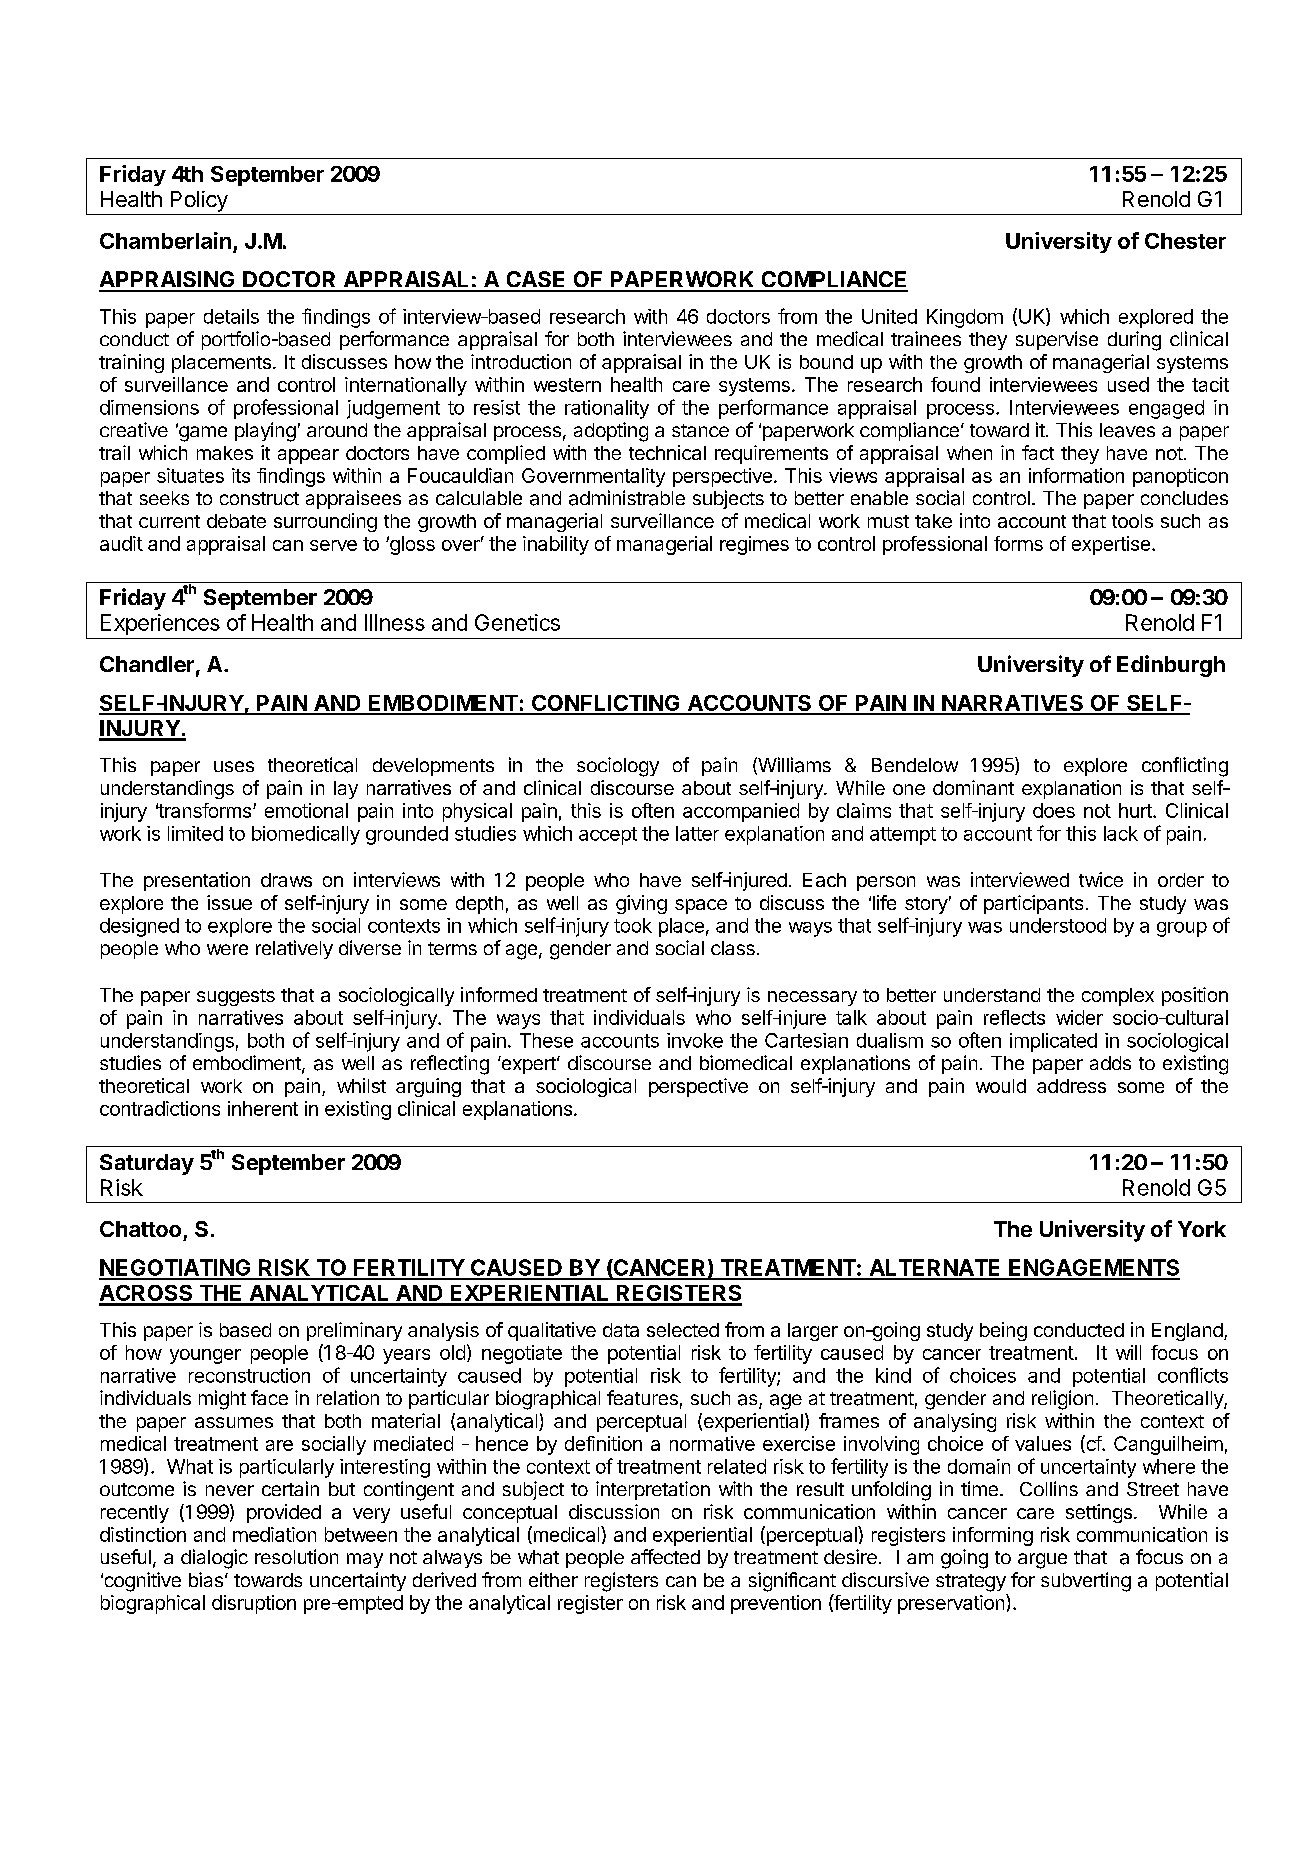 This screenshot has width=1307, height=1849. Describe the element at coordinates (1079, 1017) in the screenshot. I see `wider` at that location.
